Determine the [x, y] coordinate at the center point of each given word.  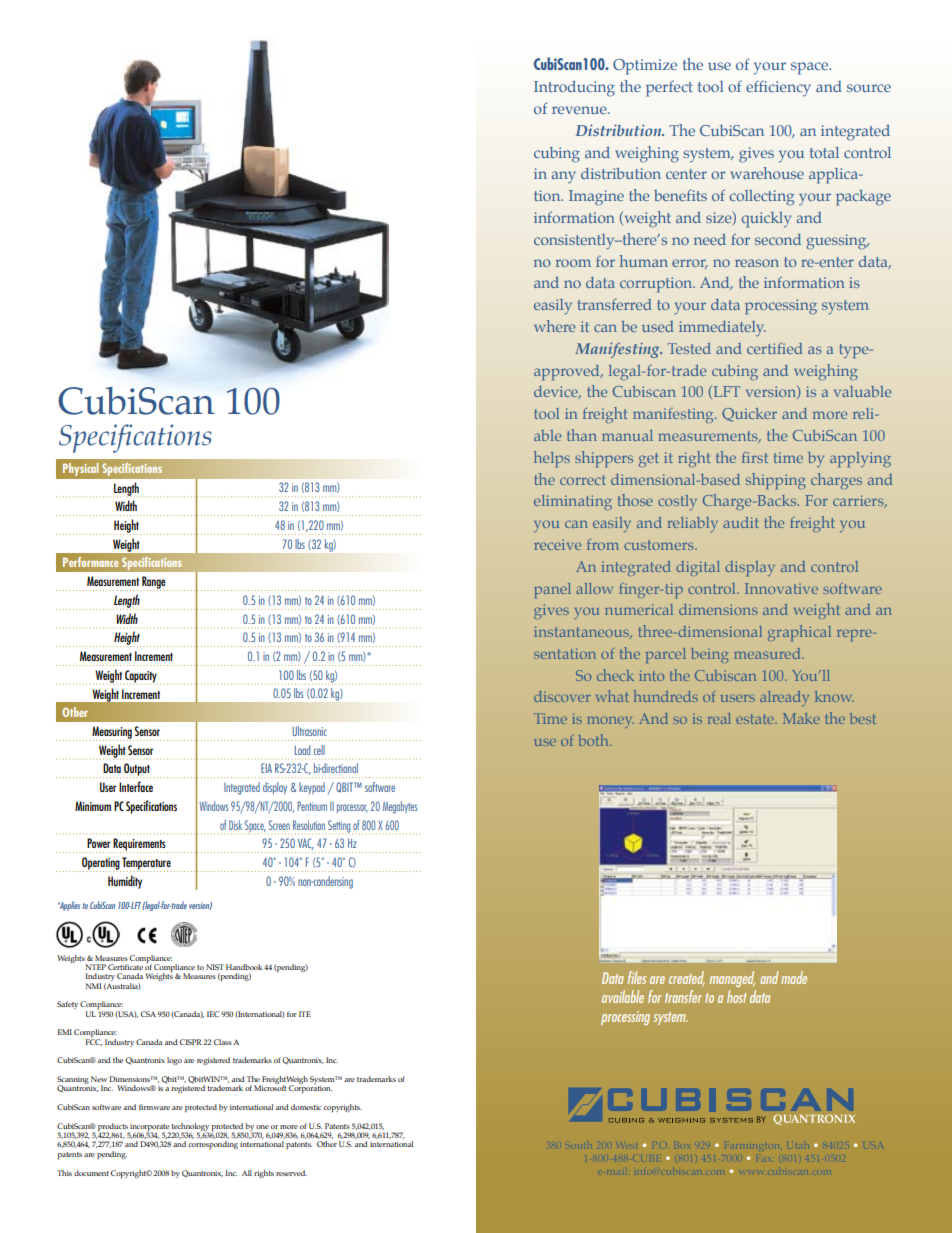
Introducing [574, 89]
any [564, 177]
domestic [306, 1107]
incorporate [149, 1128]
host [737, 996]
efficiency [778, 88]
